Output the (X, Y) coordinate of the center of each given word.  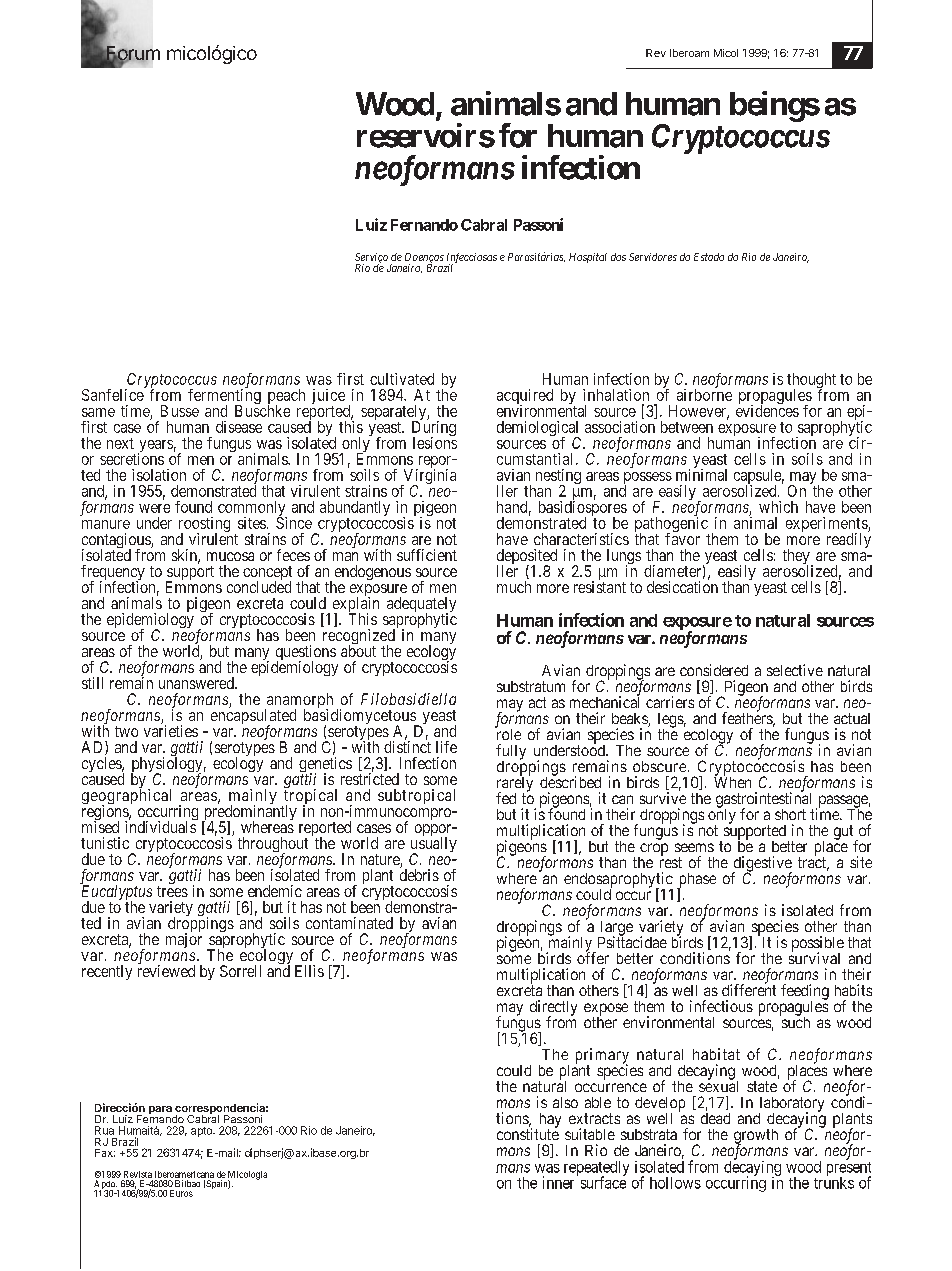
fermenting (224, 397)
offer (593, 957)
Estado (709, 257)
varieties (171, 731)
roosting (204, 526)
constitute (528, 1133)
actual (852, 718)
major (184, 940)
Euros (181, 1193)
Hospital (588, 258)
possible (818, 945)
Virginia (428, 477)
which (778, 507)
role (508, 733)
